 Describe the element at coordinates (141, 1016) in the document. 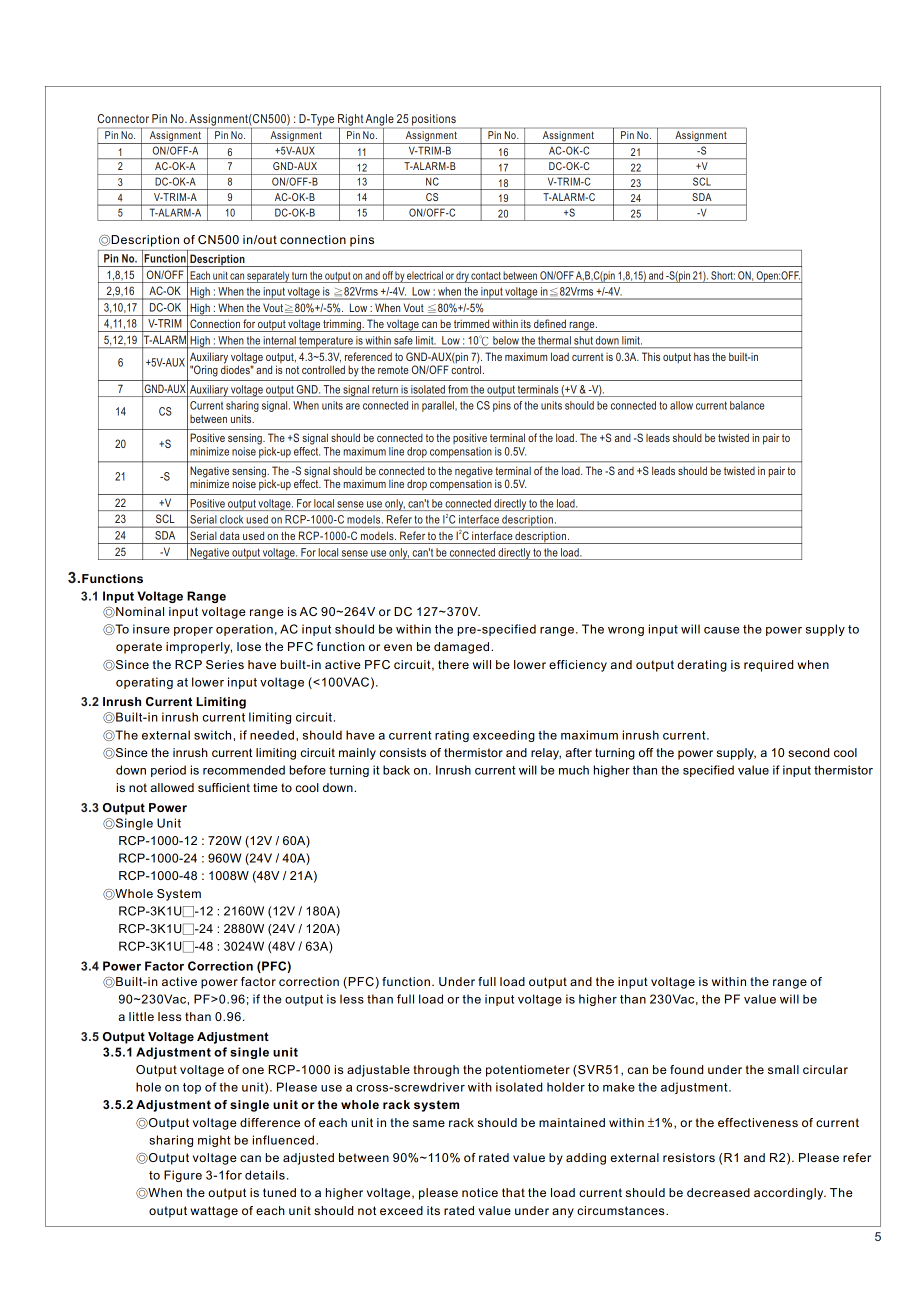

I see `little` at that location.
